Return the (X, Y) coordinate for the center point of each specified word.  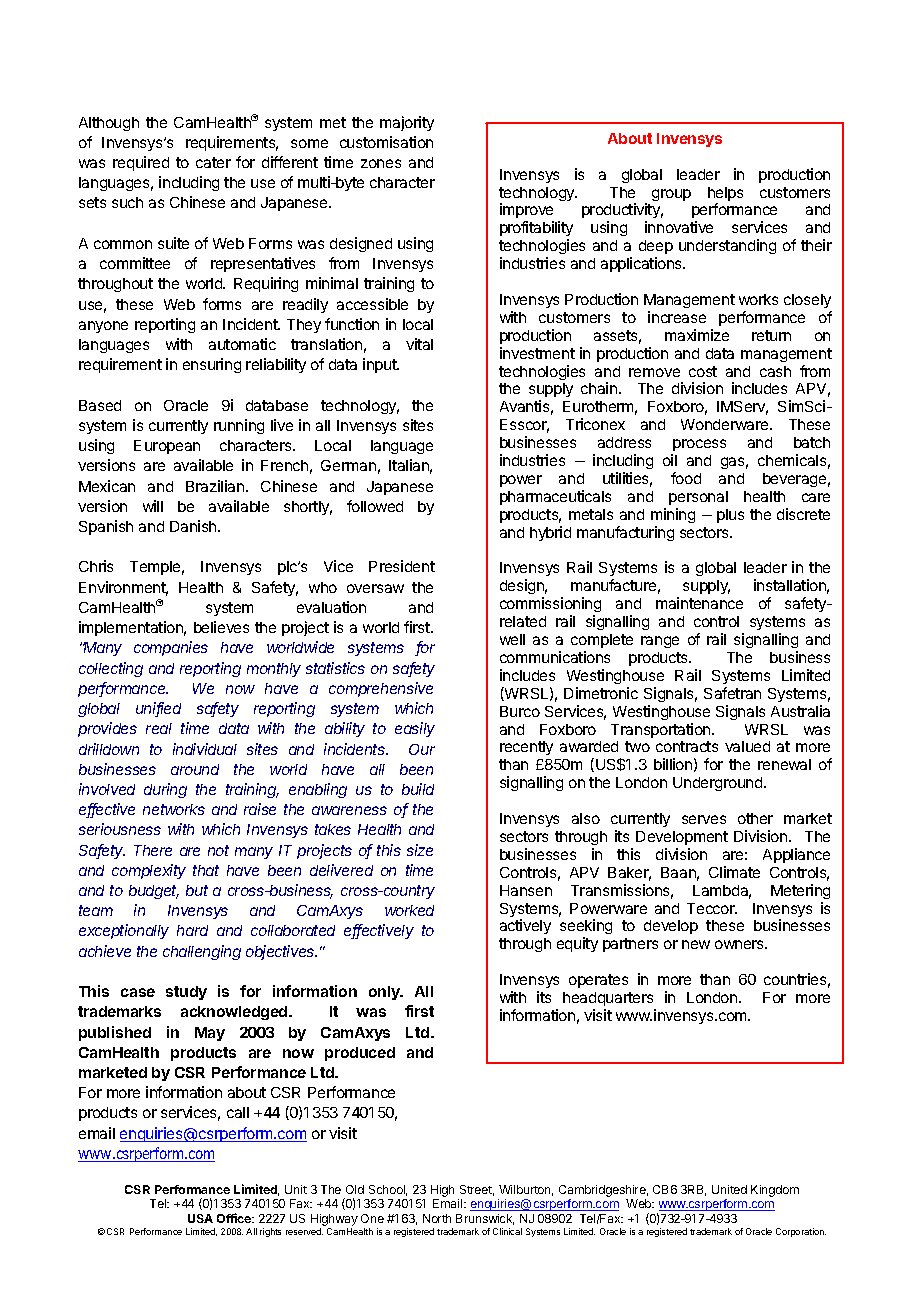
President (402, 566)
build (418, 789)
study (186, 993)
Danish (194, 526)
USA (200, 1218)
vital (419, 344)
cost (703, 371)
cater (213, 162)
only (385, 993)
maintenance (699, 603)
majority (407, 123)
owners (741, 944)
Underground (719, 784)
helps (725, 195)
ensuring (212, 365)
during (165, 790)
